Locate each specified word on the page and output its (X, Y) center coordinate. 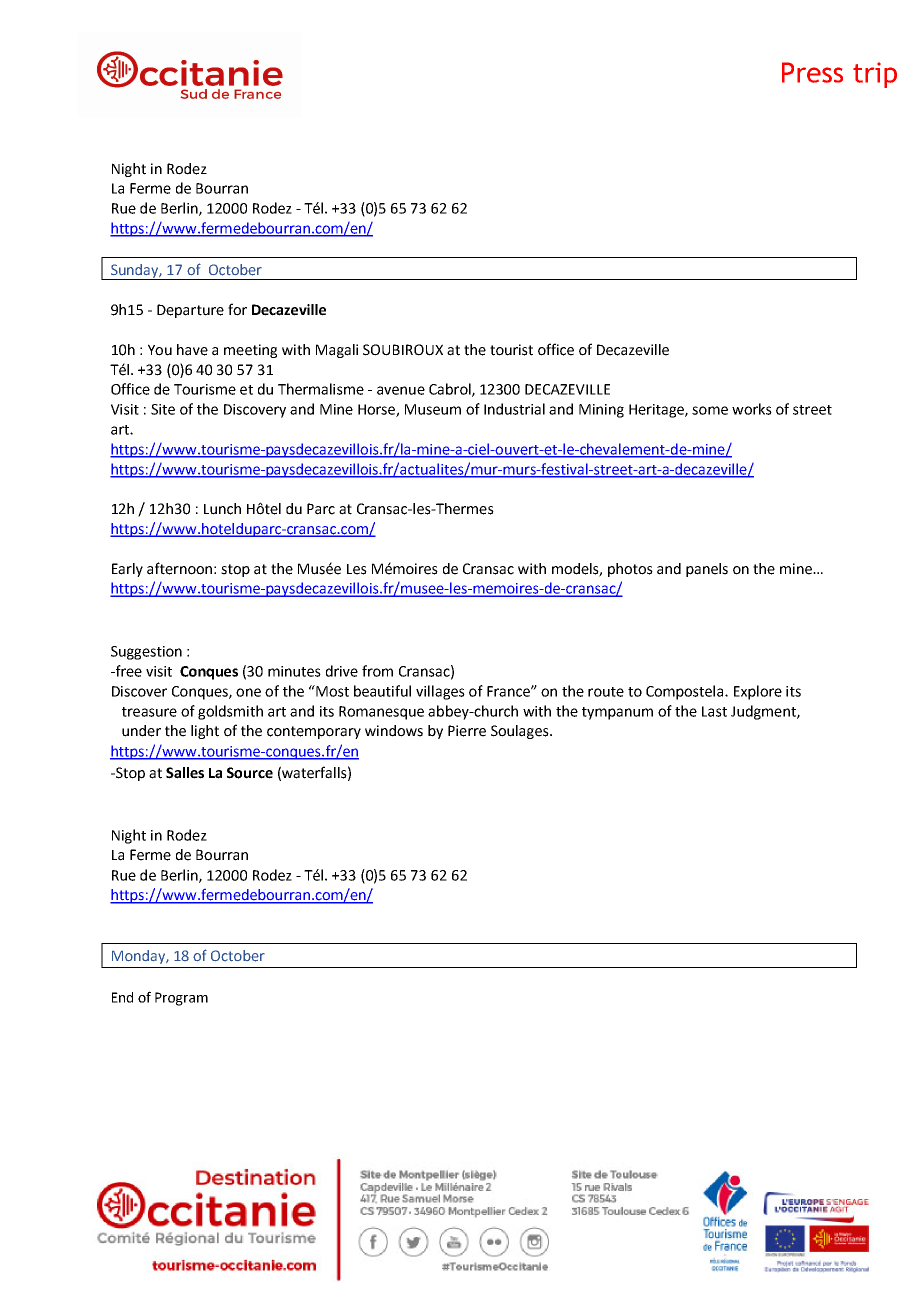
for (237, 309)
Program (181, 999)
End (122, 997)
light (205, 732)
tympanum (617, 713)
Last (714, 711)
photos (630, 570)
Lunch (222, 509)
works (752, 409)
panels (707, 570)
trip (875, 75)
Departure (190, 311)
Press (812, 72)
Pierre (467, 731)
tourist (511, 350)
